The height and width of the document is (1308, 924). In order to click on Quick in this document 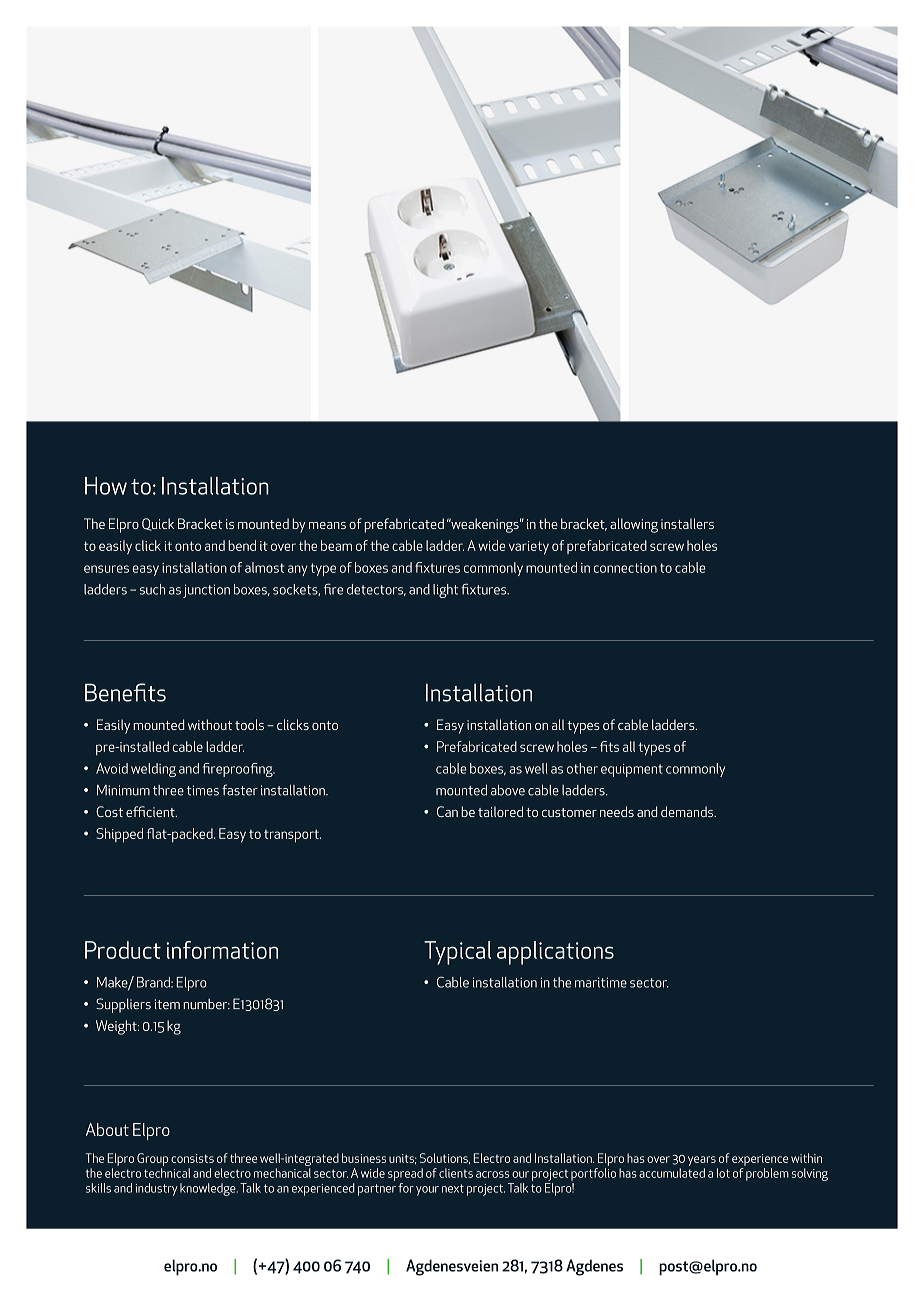, I will do `click(158, 524)`.
